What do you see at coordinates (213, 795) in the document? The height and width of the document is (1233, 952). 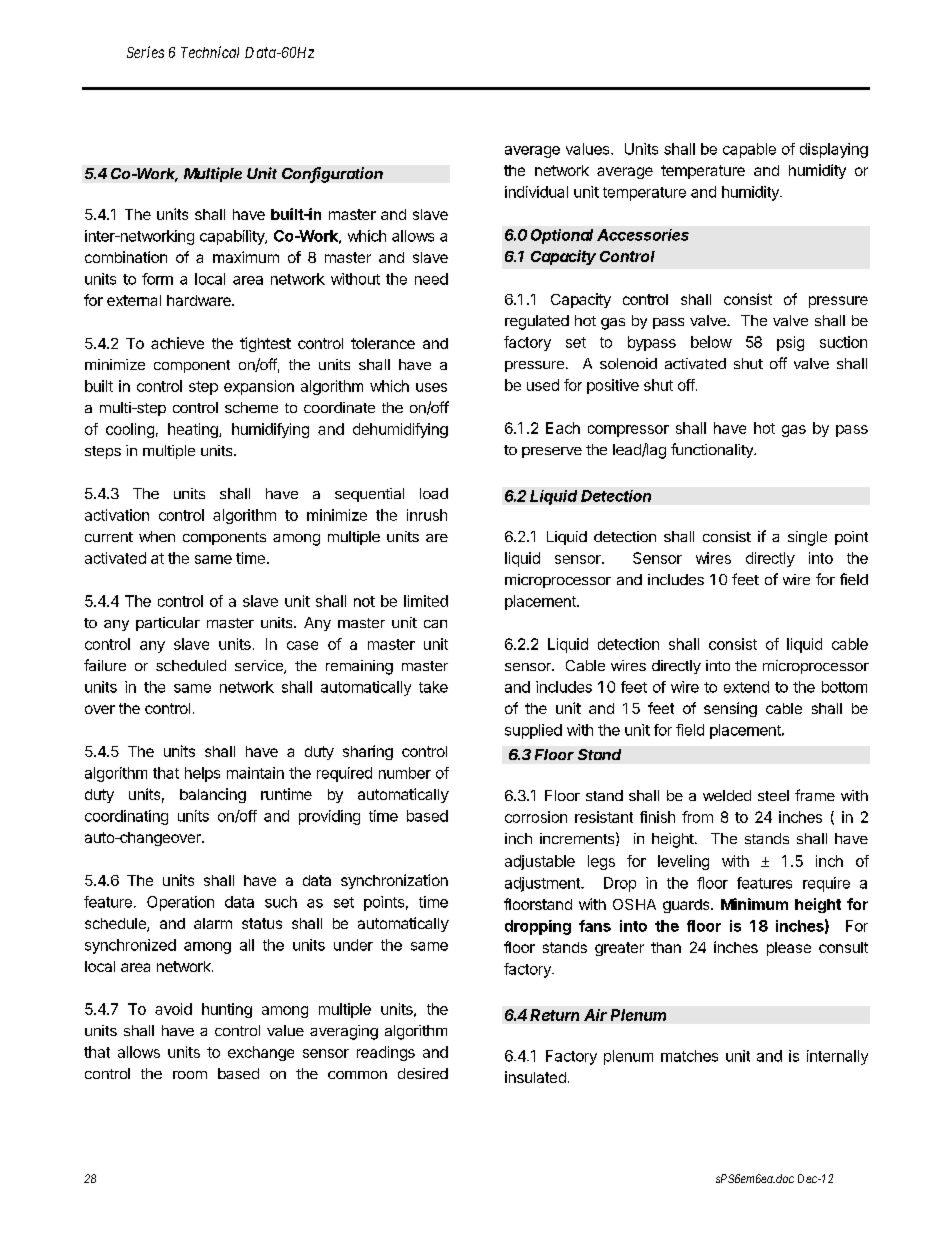 I see `balancing` at bounding box center [213, 795].
